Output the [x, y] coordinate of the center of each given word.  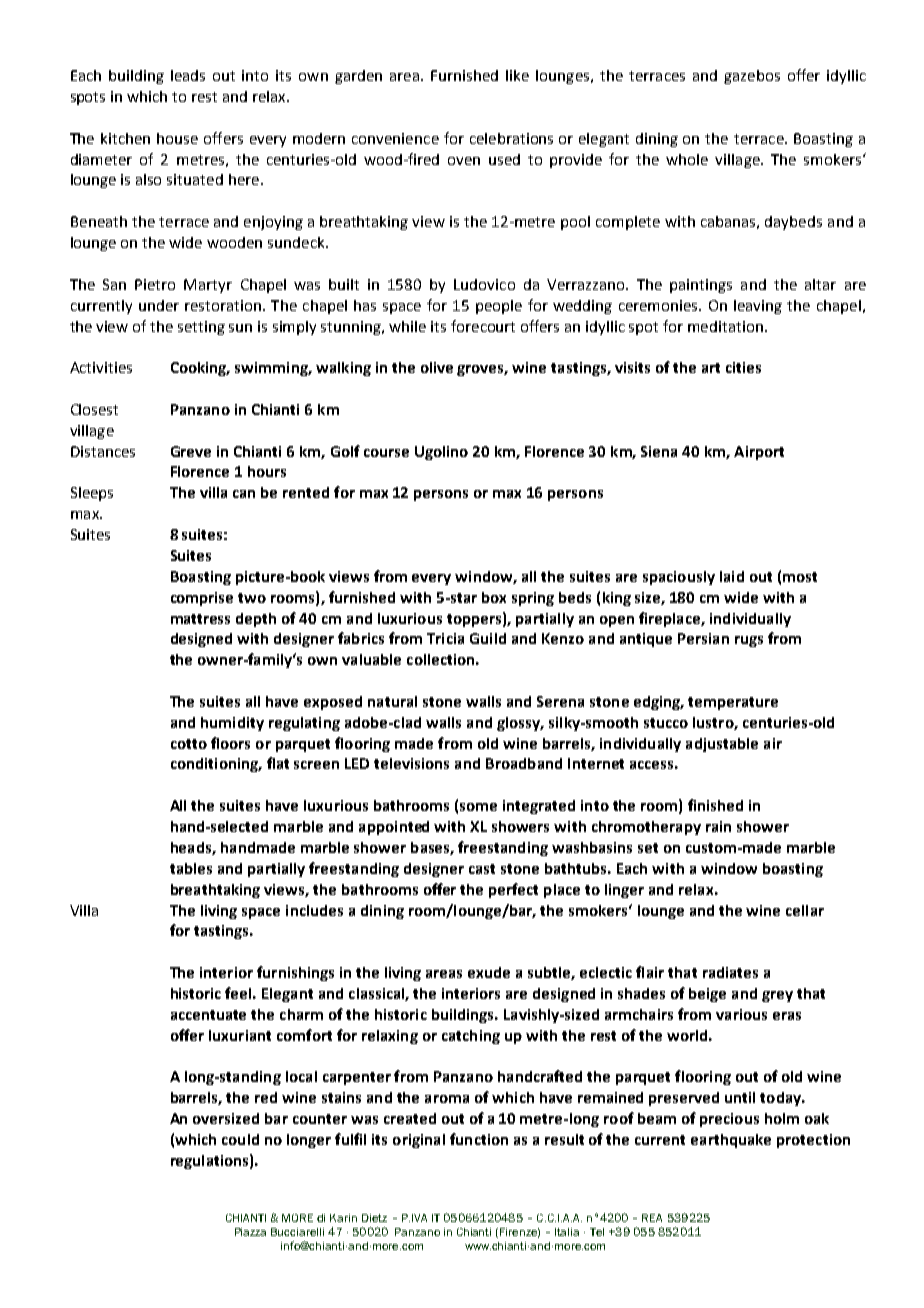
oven [464, 161]
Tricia [445, 638]
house [177, 138]
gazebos [752, 77]
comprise [202, 599]
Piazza [250, 1232]
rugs [749, 641]
